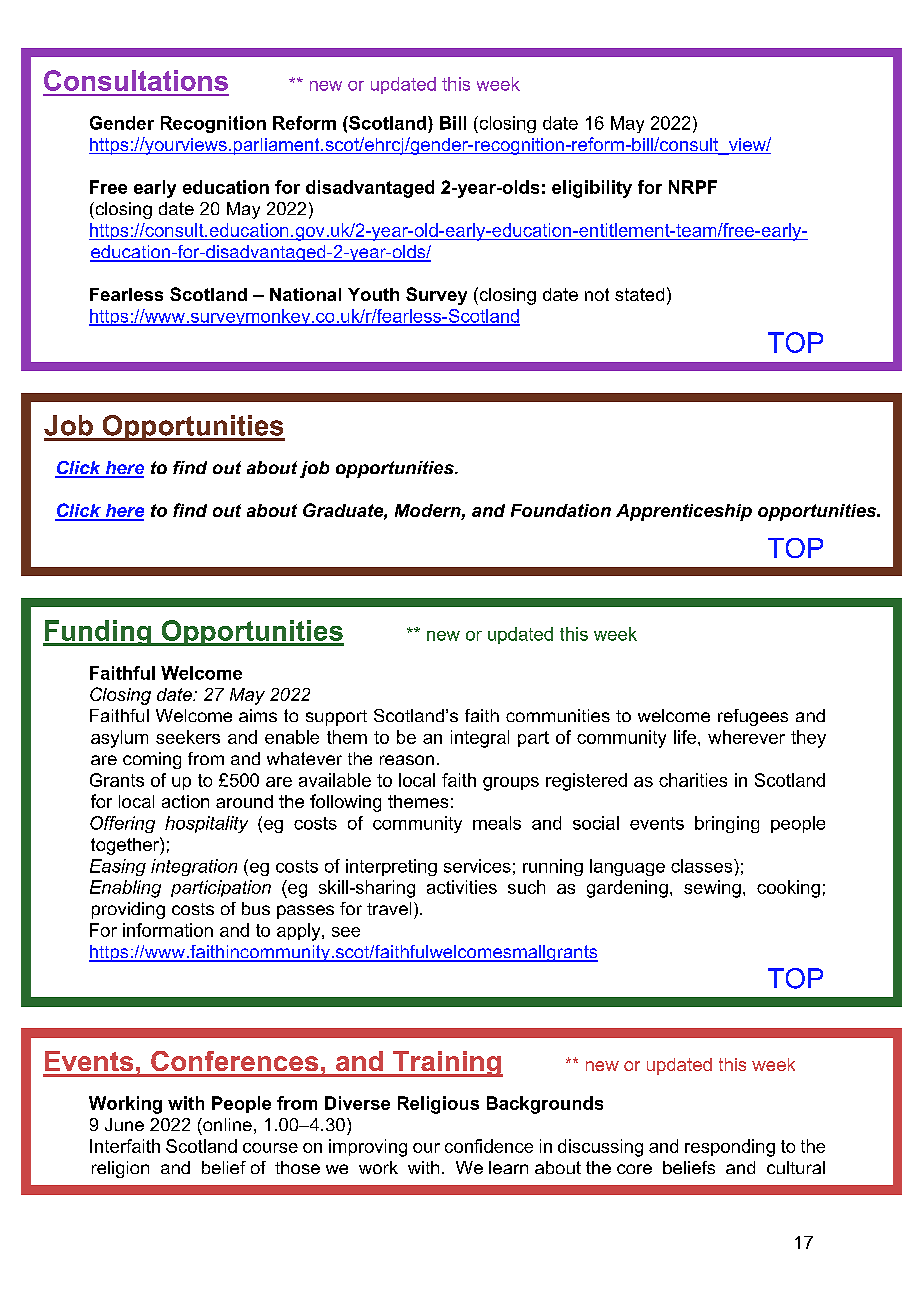 Image resolution: width=924 pixels, height=1308 pixels. I want to click on Youth, so click(373, 294).
